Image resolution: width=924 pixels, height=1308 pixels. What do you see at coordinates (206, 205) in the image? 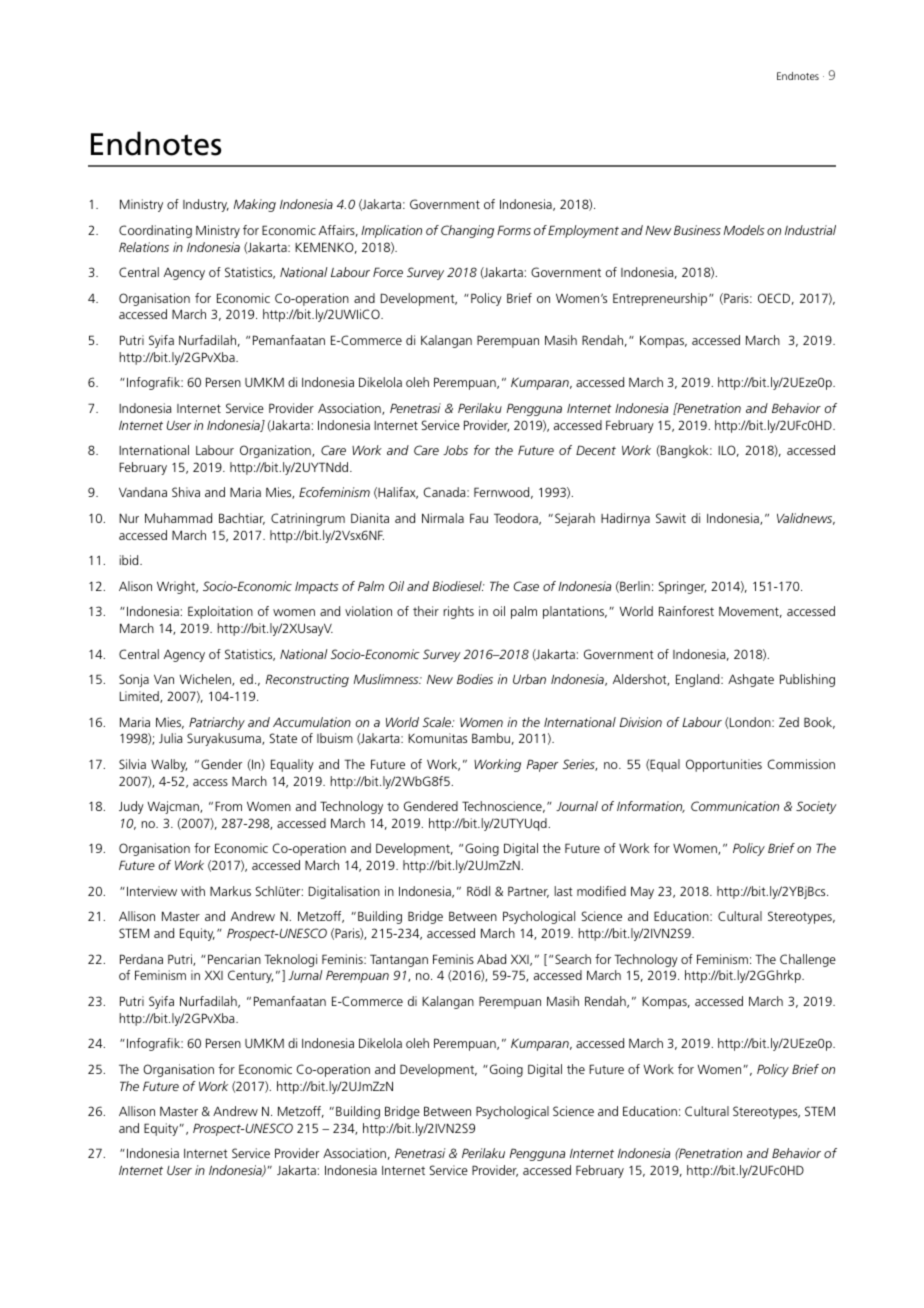
I see `Industry` at bounding box center [206, 205].
